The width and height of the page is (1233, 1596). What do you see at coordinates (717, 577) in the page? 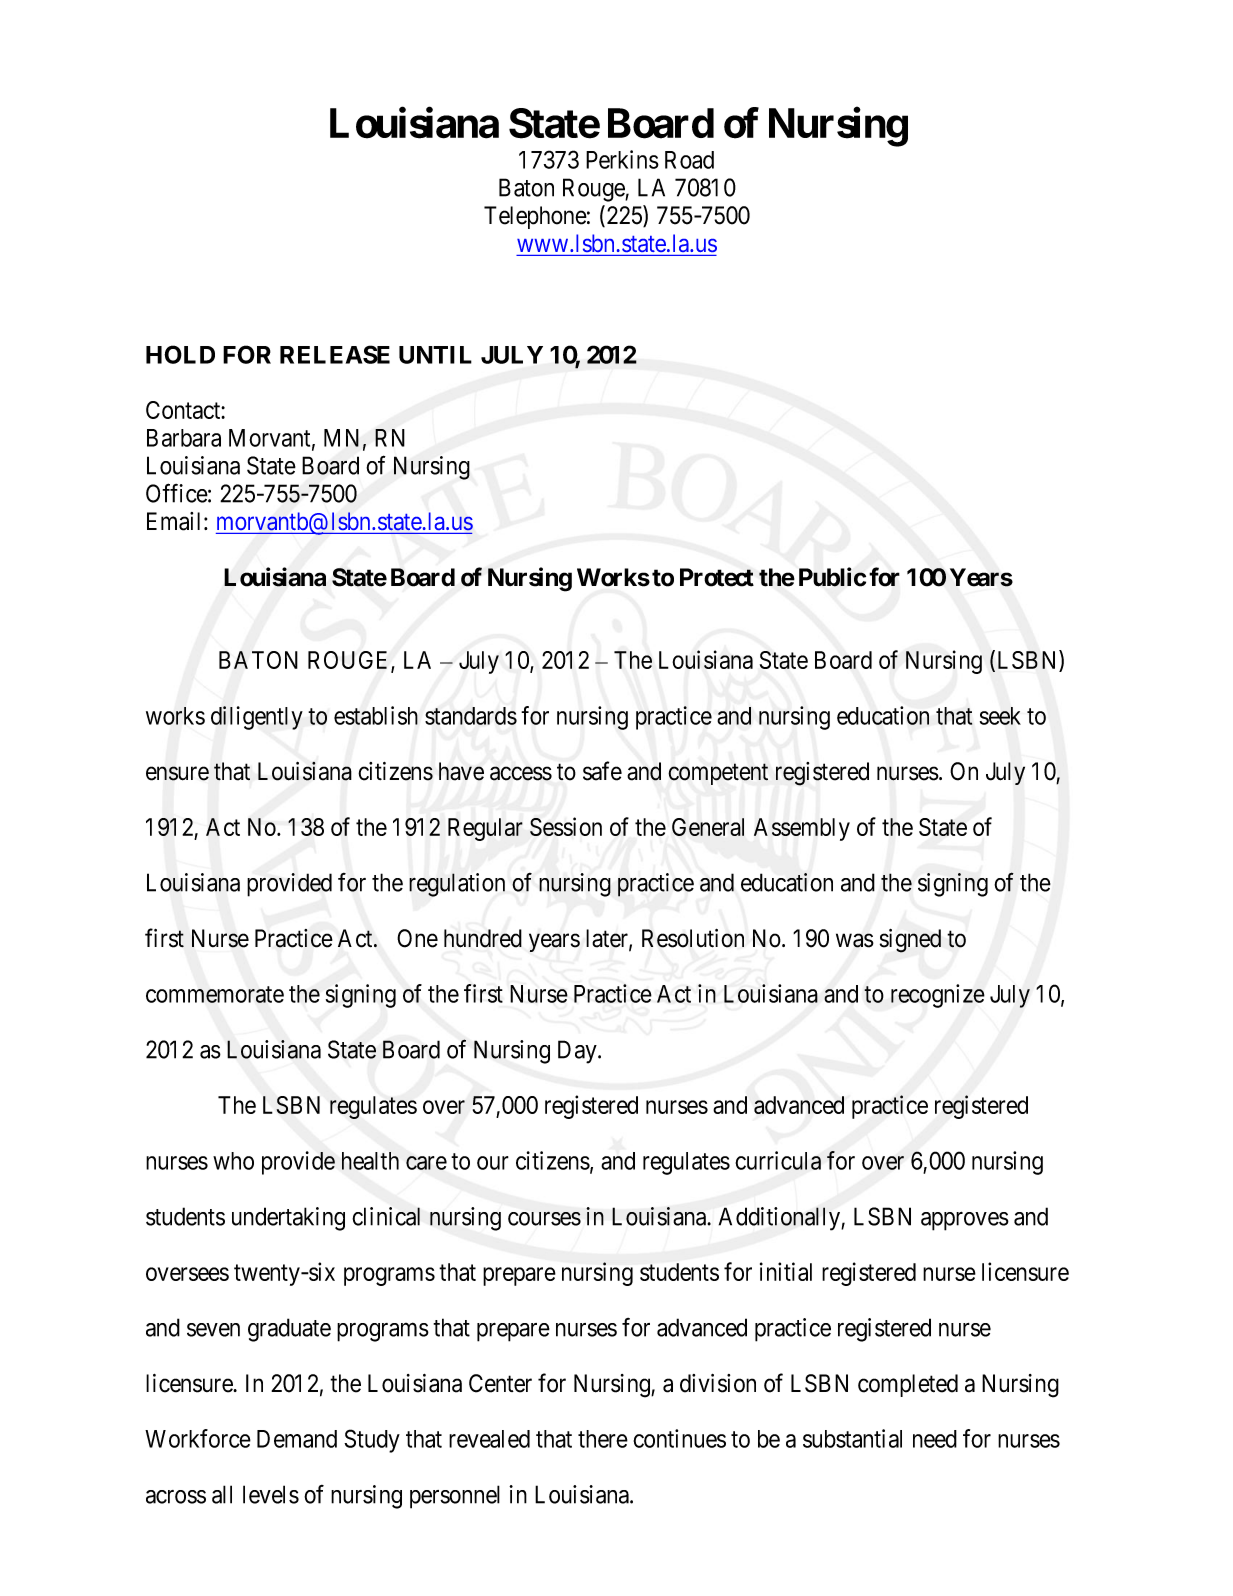
I see `Protect` at bounding box center [717, 577].
